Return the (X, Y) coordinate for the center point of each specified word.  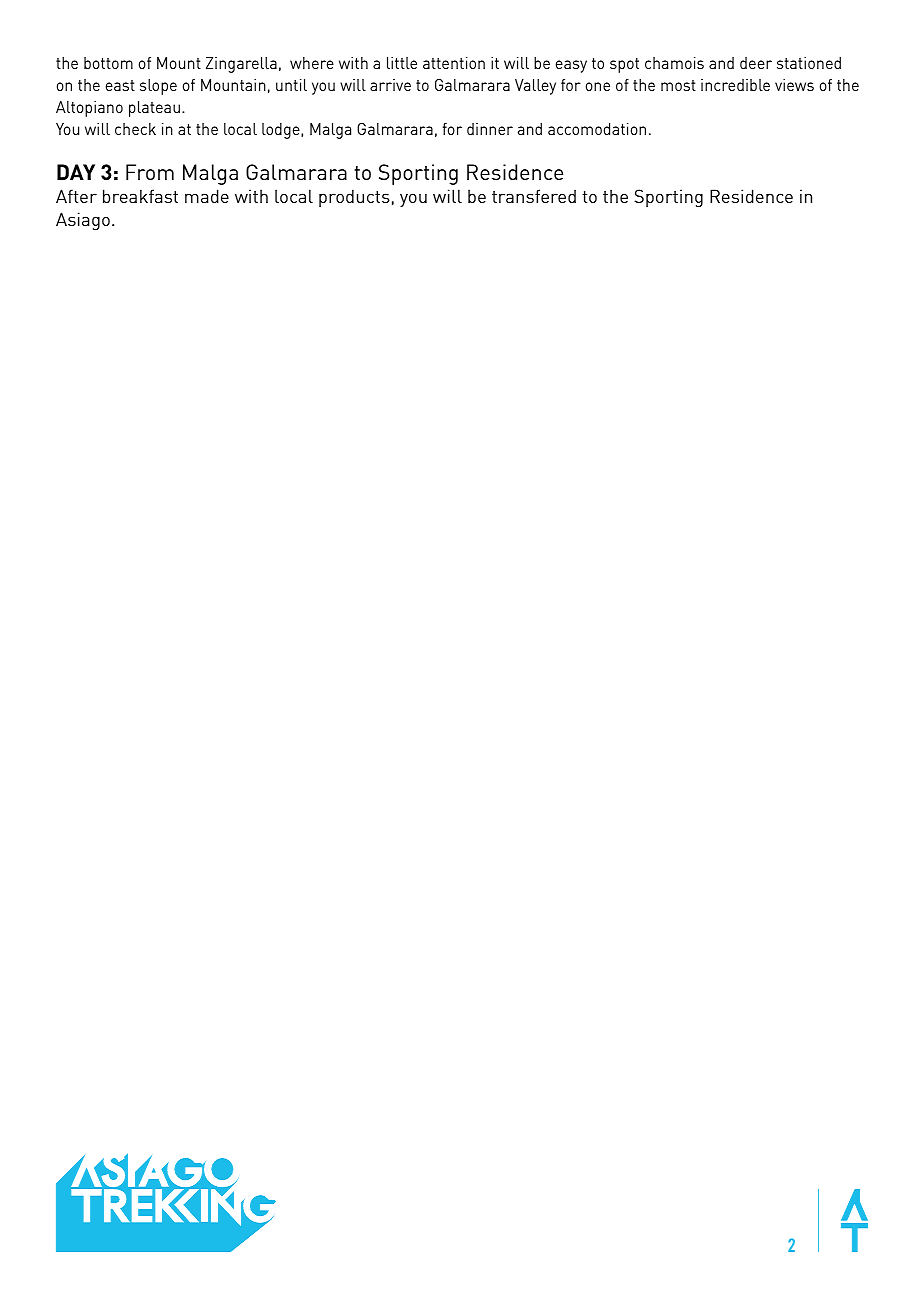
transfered (534, 196)
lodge (282, 131)
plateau (154, 109)
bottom (108, 63)
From (150, 172)
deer (756, 63)
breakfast (140, 196)
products (354, 198)
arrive (390, 85)
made (207, 196)
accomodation (597, 129)
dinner (490, 129)
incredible (735, 85)
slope (158, 87)
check (135, 129)
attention (454, 63)
